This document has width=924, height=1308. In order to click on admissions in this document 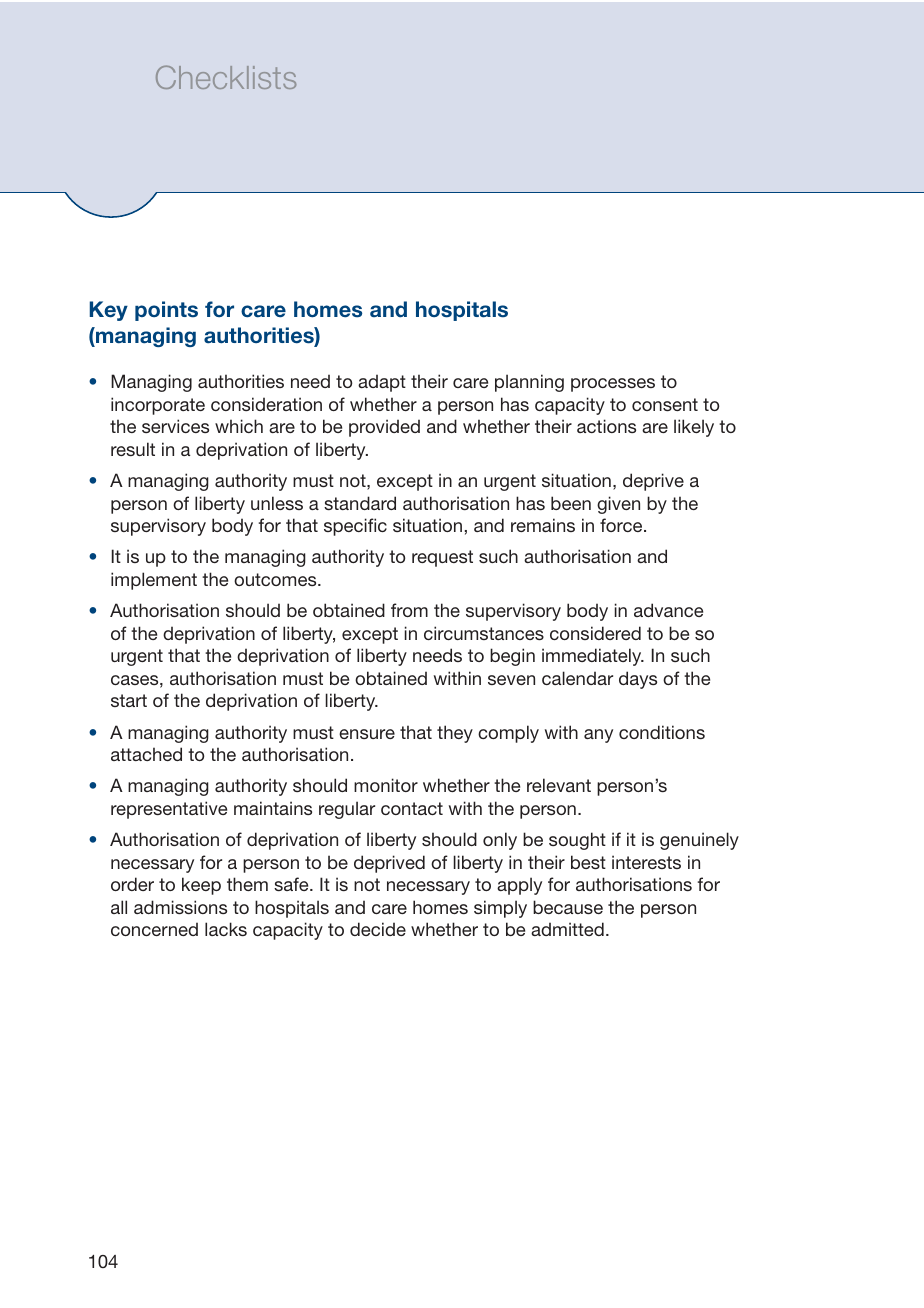, I will do `click(180, 907)`.
